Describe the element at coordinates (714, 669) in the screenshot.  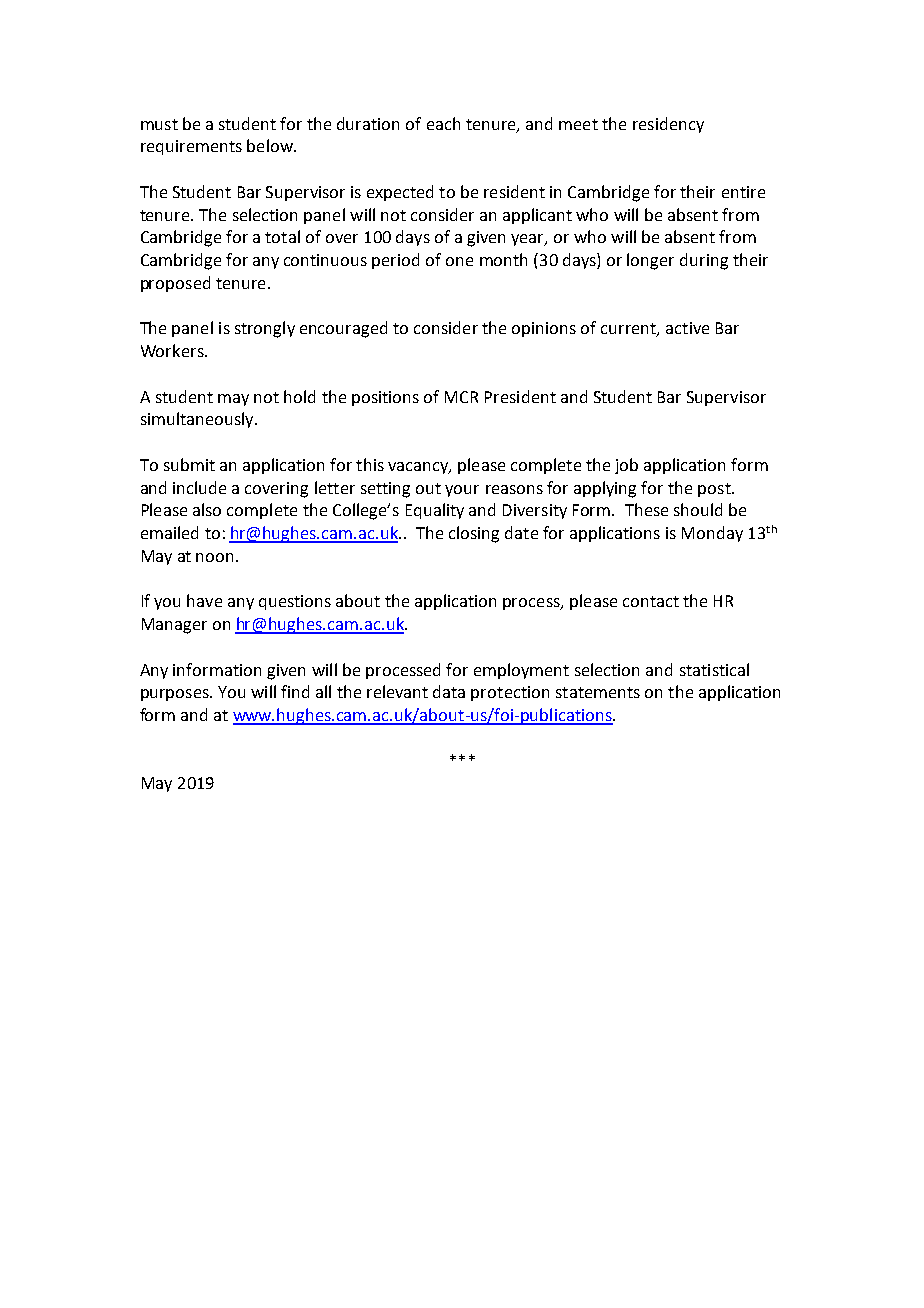
I see `statistical` at that location.
